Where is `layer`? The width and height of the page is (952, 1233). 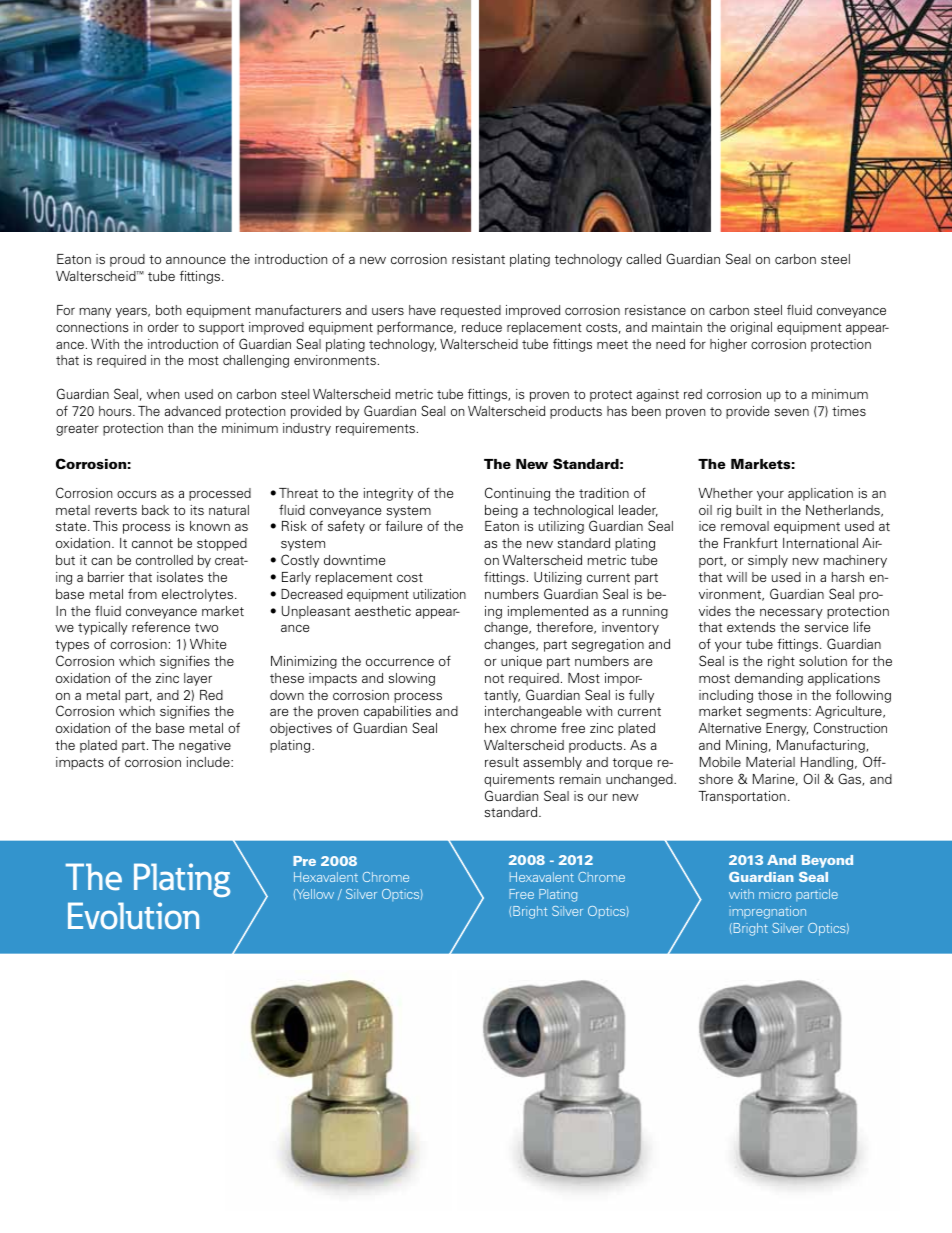 layer is located at coordinates (198, 679).
